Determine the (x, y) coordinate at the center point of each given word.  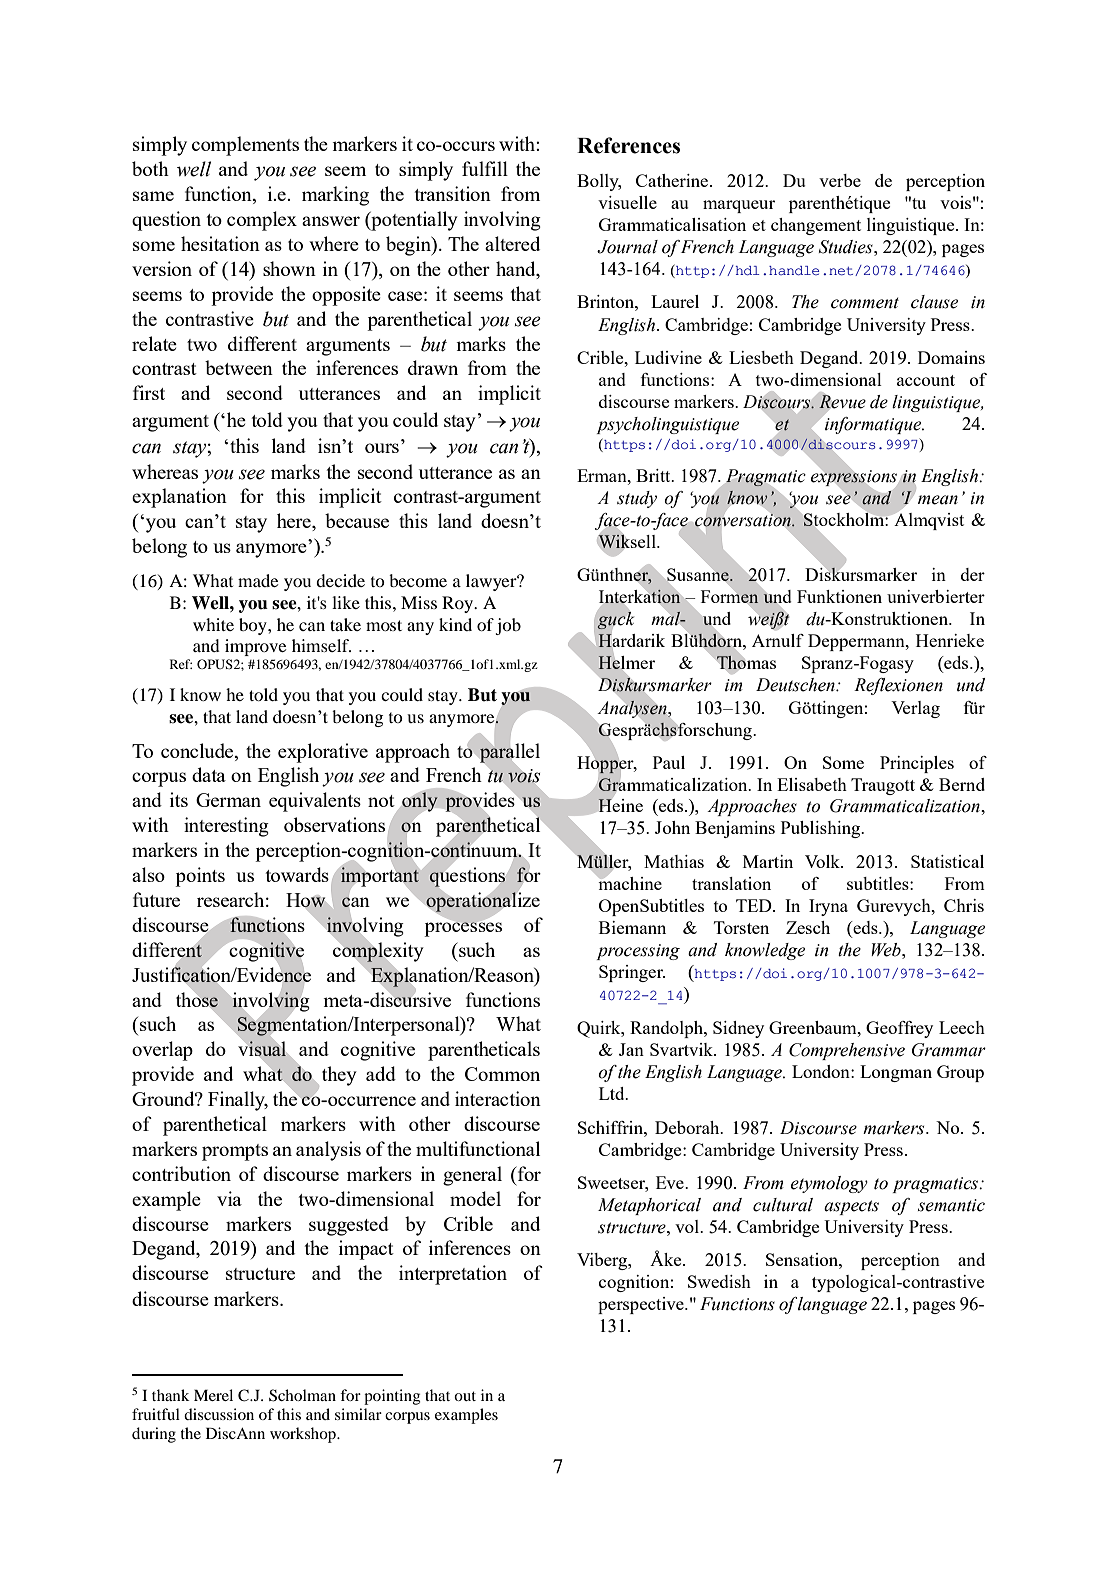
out (465, 1396)
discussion (219, 1414)
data (209, 774)
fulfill (485, 168)
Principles (917, 764)
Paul (669, 762)
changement (816, 226)
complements (245, 146)
